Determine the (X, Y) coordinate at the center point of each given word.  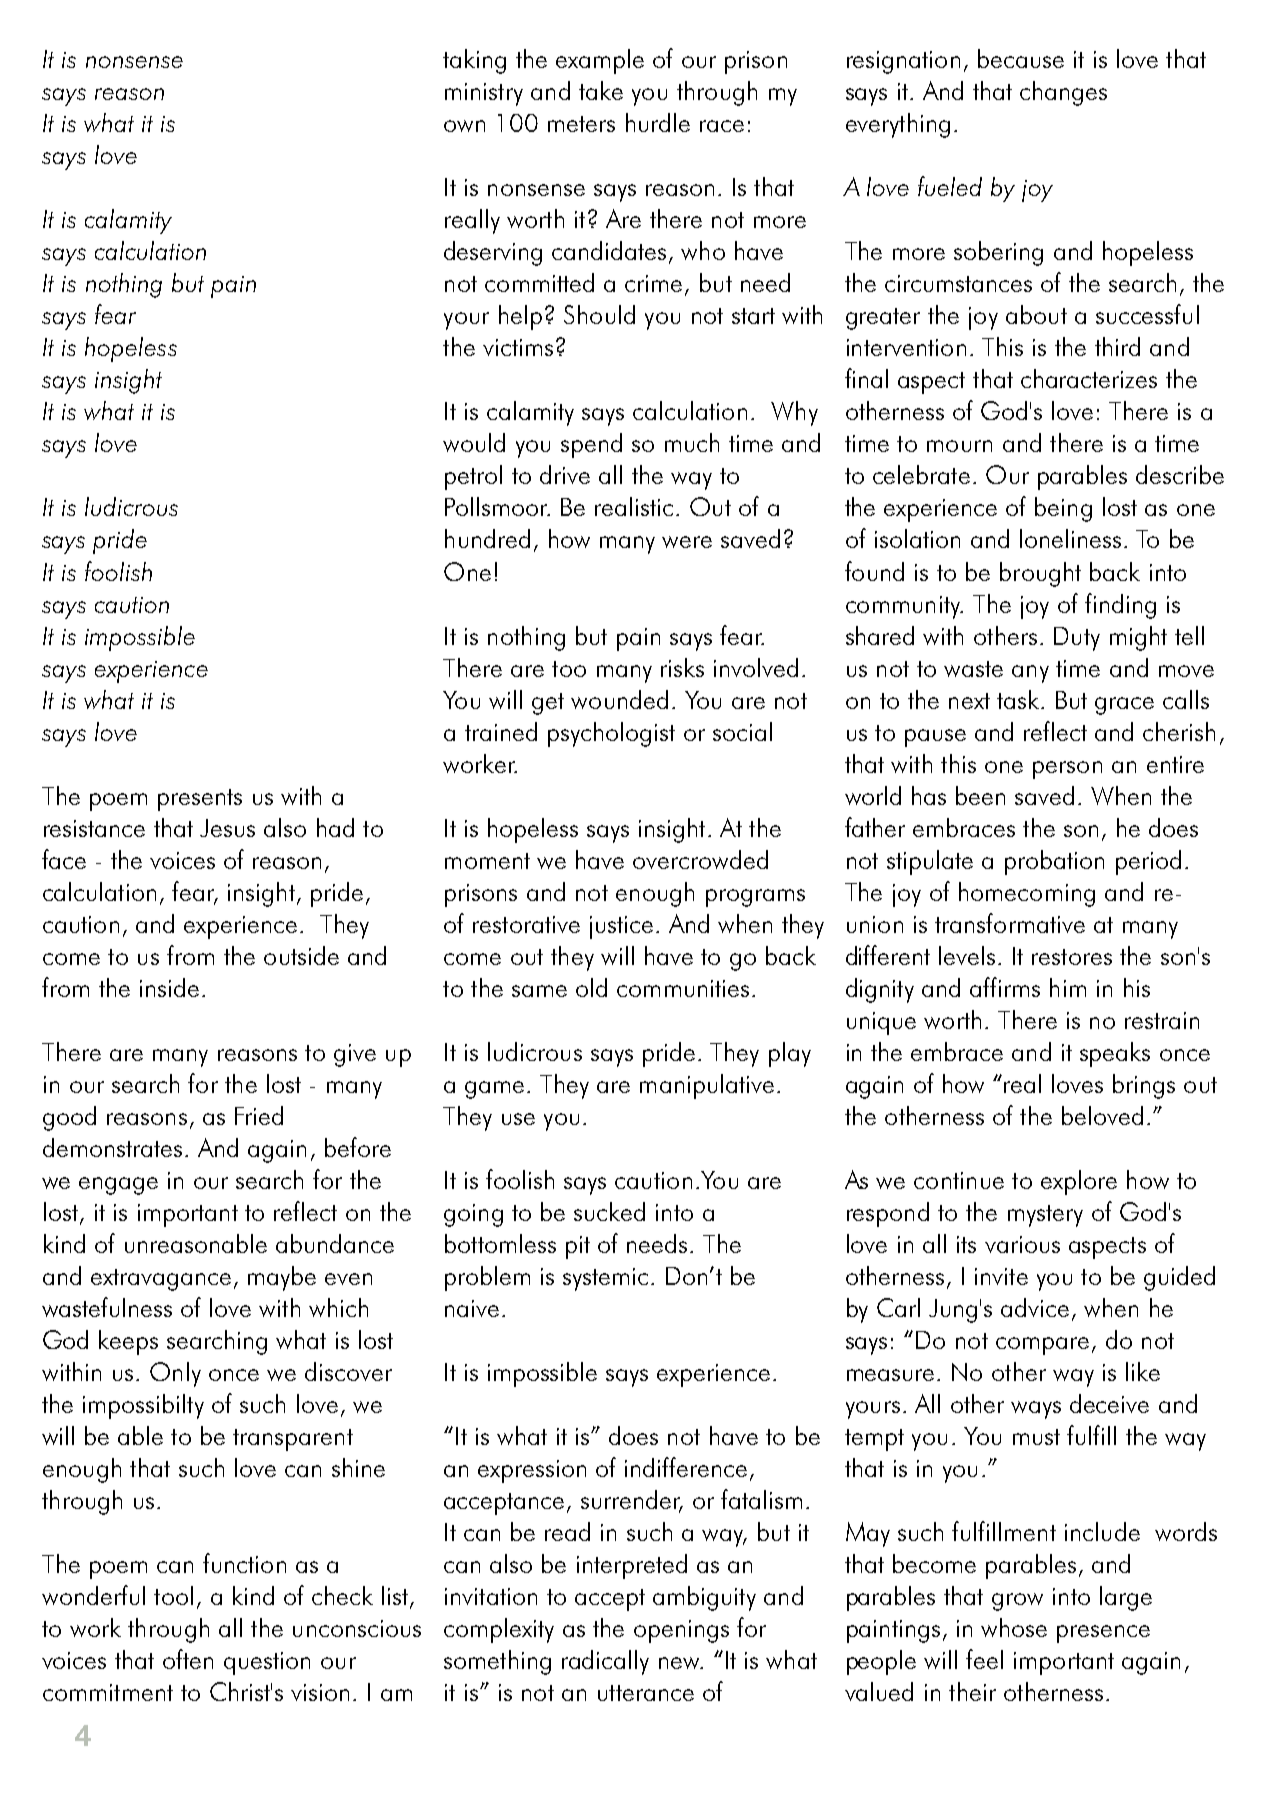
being (1063, 509)
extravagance (161, 1280)
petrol (473, 477)
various (1022, 1244)
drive (565, 474)
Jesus (227, 828)
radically (605, 1662)
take (601, 90)
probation (1054, 862)
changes (1063, 93)
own (464, 126)
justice (621, 927)
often (188, 1659)
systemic (605, 1279)
